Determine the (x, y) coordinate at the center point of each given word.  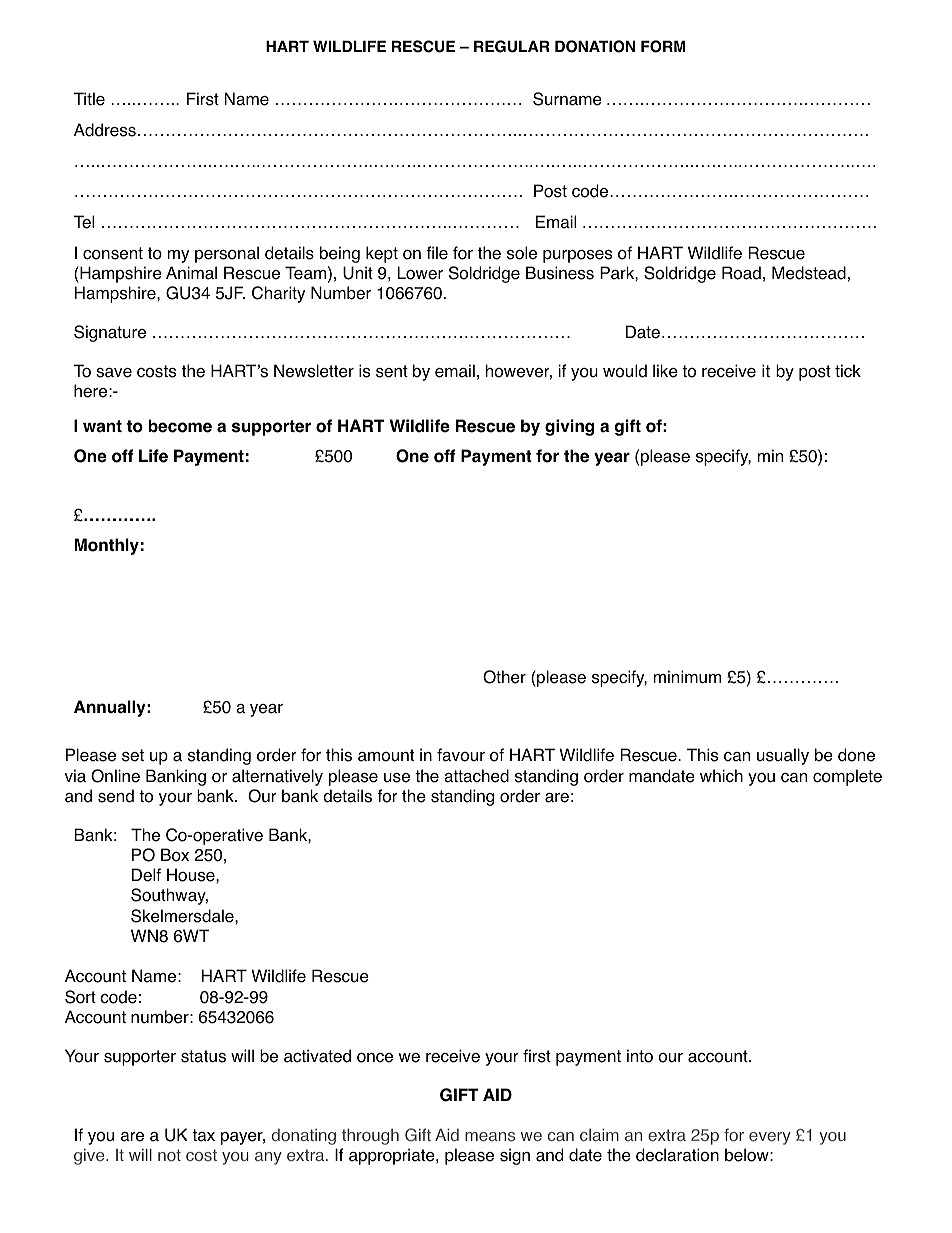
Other (504, 677)
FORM (663, 46)
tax (203, 1135)
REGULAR (511, 46)
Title (89, 99)
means (490, 1137)
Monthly (106, 546)
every (770, 1138)
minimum (687, 677)
